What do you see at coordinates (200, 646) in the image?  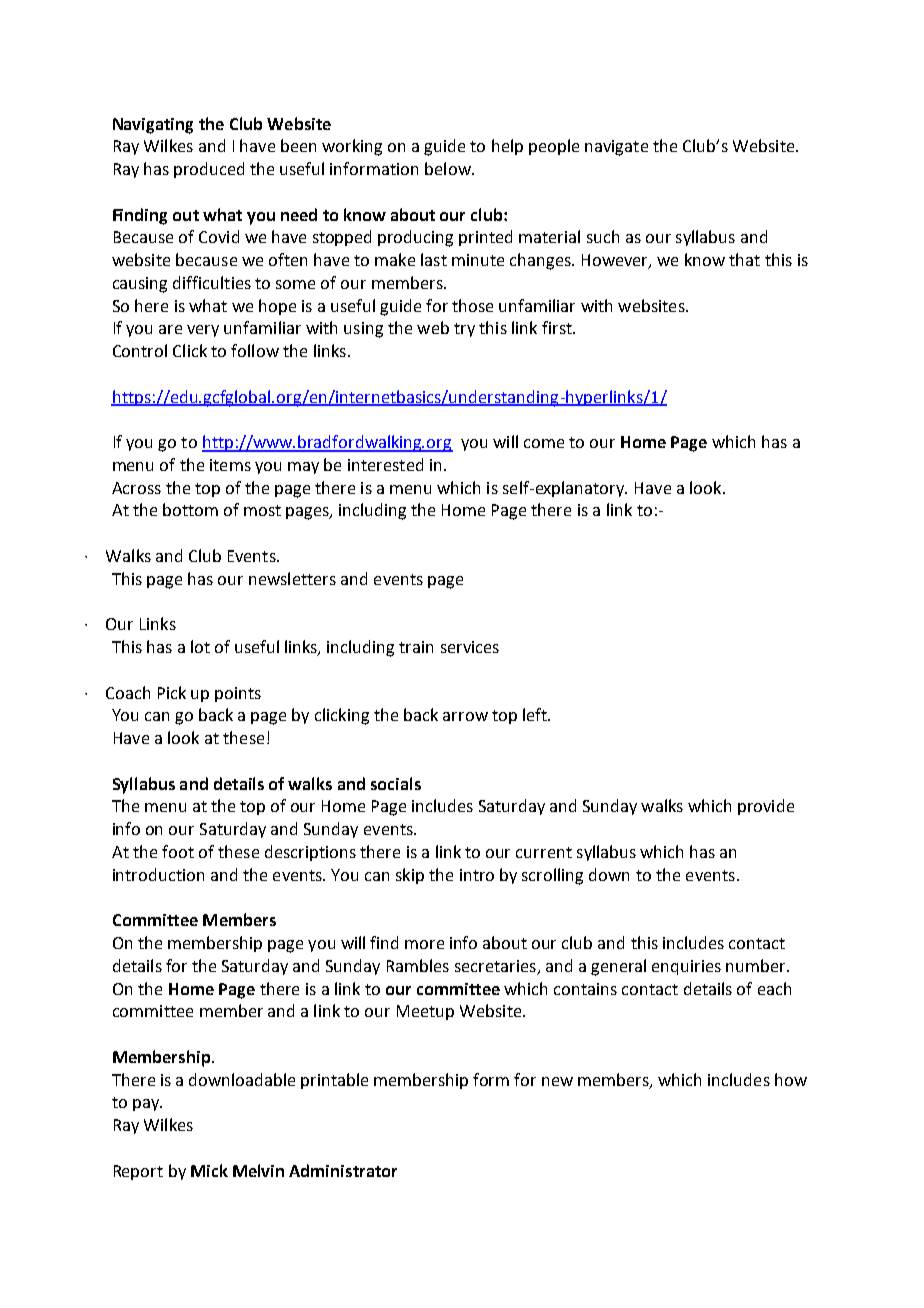 I see `lot` at bounding box center [200, 646].
